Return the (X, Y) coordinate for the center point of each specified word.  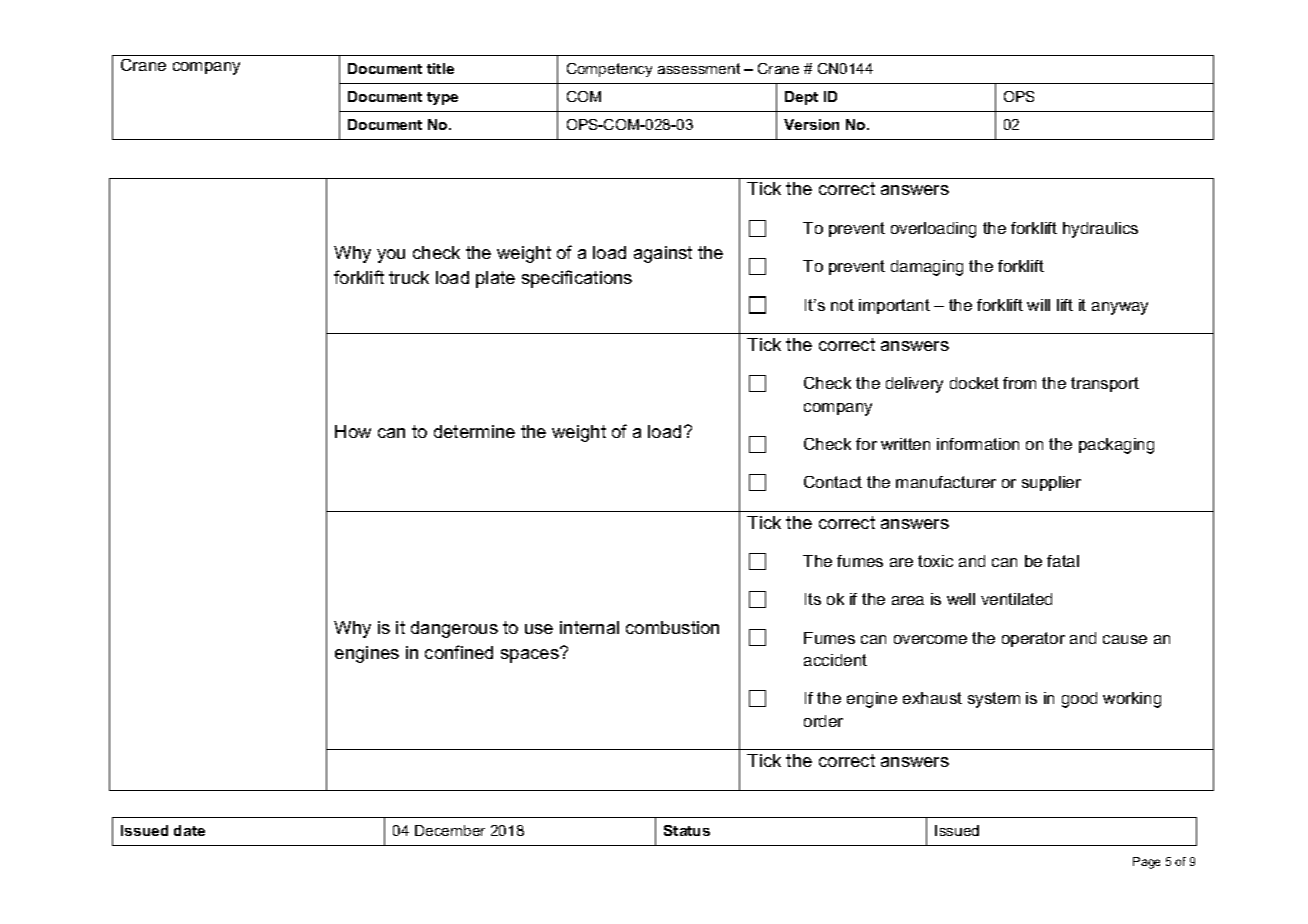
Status (687, 830)
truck (409, 277)
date (189, 830)
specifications (577, 279)
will (1038, 305)
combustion (672, 627)
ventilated (1016, 599)
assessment (699, 68)
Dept (801, 98)
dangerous (454, 629)
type (442, 98)
